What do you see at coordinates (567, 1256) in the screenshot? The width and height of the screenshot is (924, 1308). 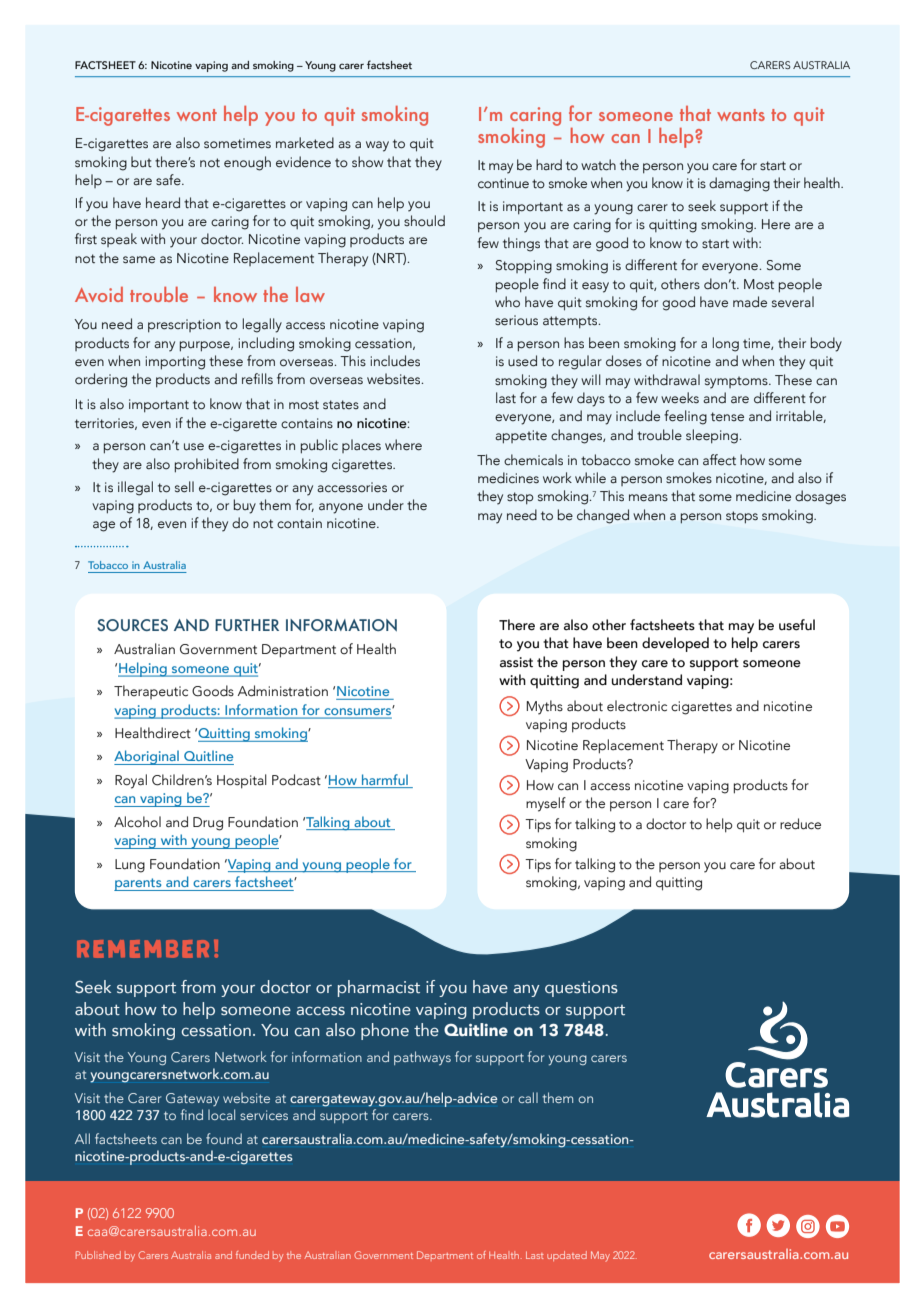 I see `updated` at bounding box center [567, 1256].
